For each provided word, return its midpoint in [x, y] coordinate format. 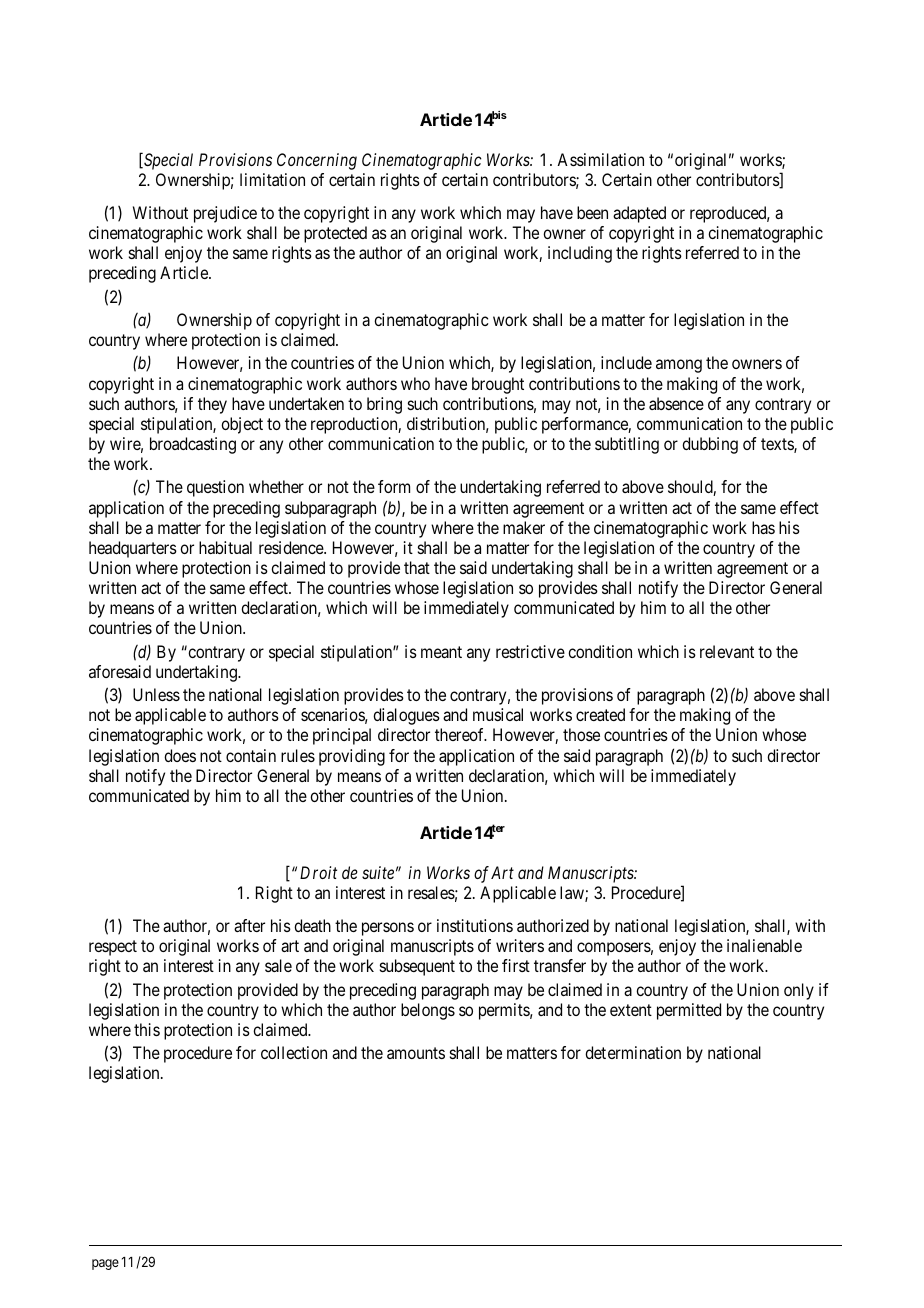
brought [498, 385]
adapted [639, 214]
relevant [727, 651]
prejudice [225, 214]
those [581, 734]
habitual [225, 547]
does [180, 755]
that [417, 567]
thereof [461, 734]
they [212, 405]
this [147, 1029]
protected [335, 234]
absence [676, 403]
